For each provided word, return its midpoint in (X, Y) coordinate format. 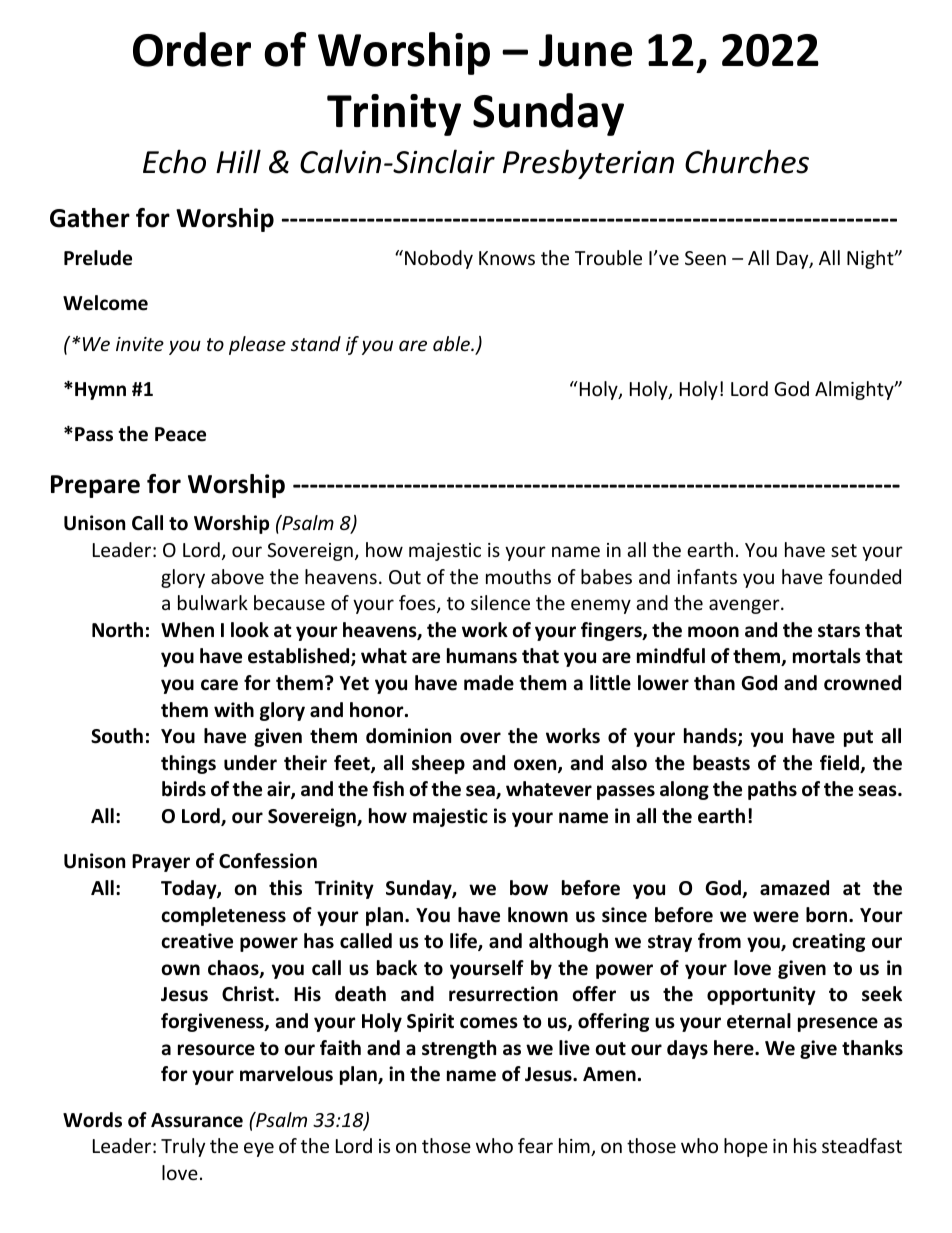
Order (192, 49)
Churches (747, 161)
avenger (745, 606)
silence (500, 602)
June (585, 50)
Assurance (197, 1120)
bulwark (213, 602)
